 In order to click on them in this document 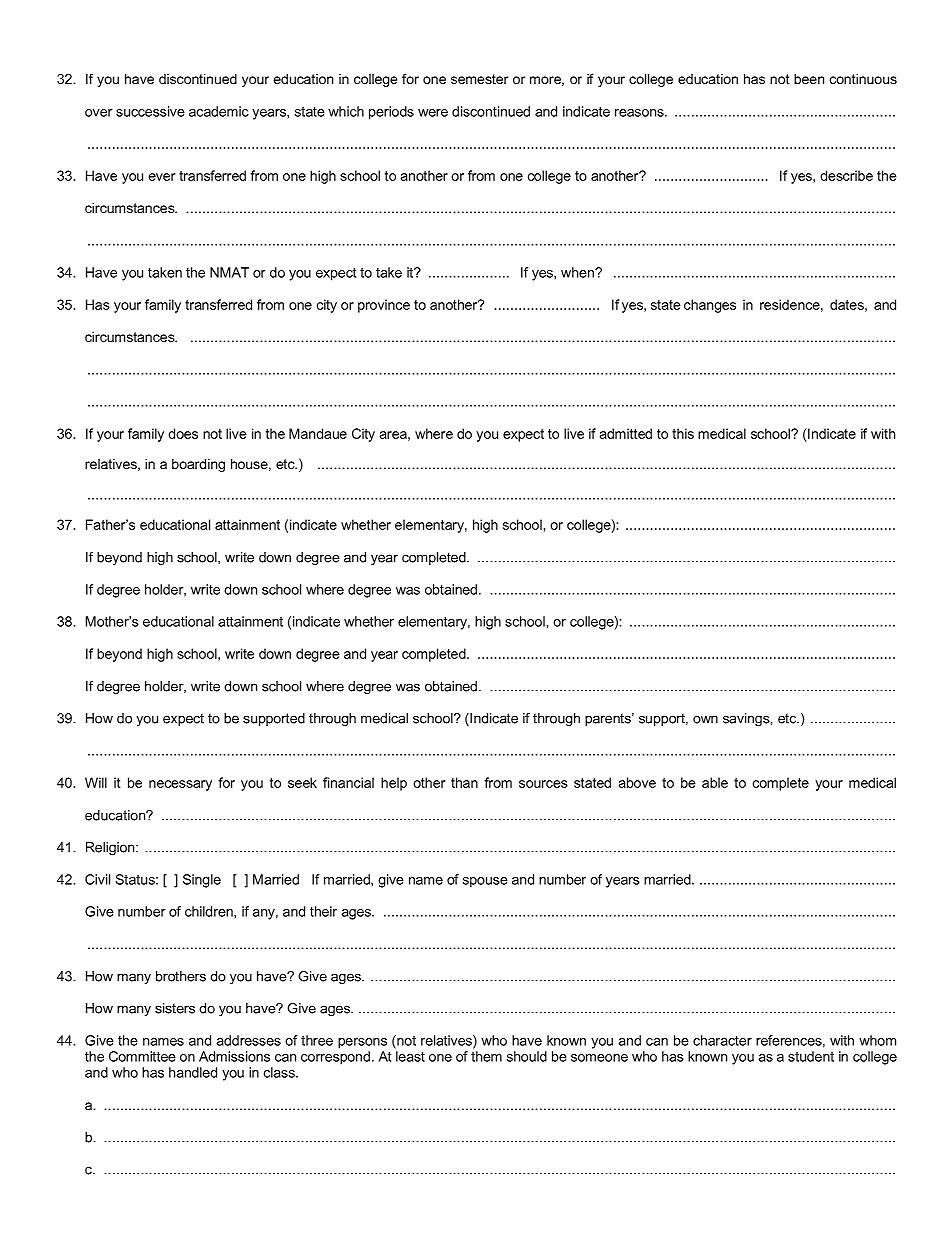, I will do `click(486, 1056)`.
